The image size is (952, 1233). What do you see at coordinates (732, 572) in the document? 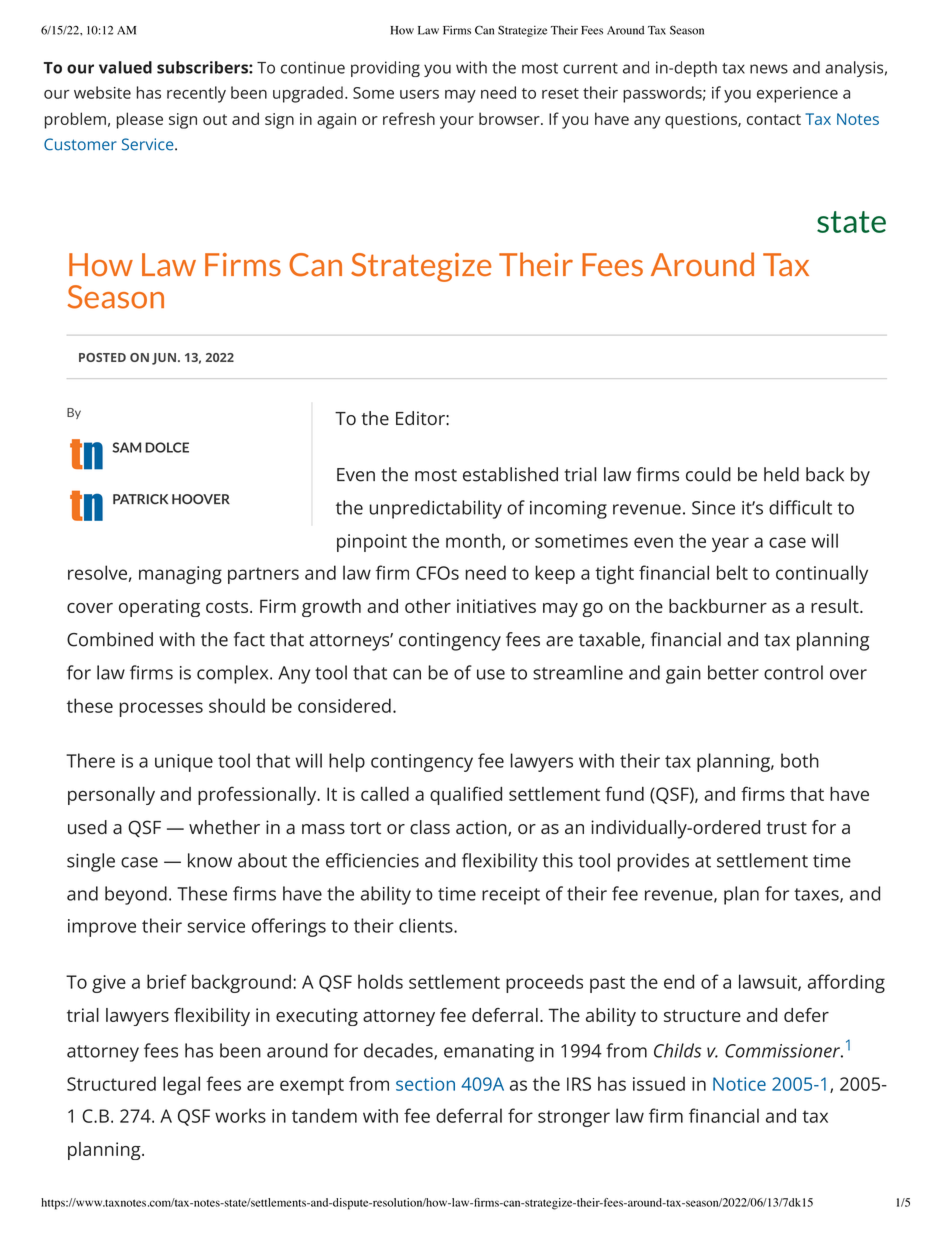
I see `belt` at bounding box center [732, 572].
